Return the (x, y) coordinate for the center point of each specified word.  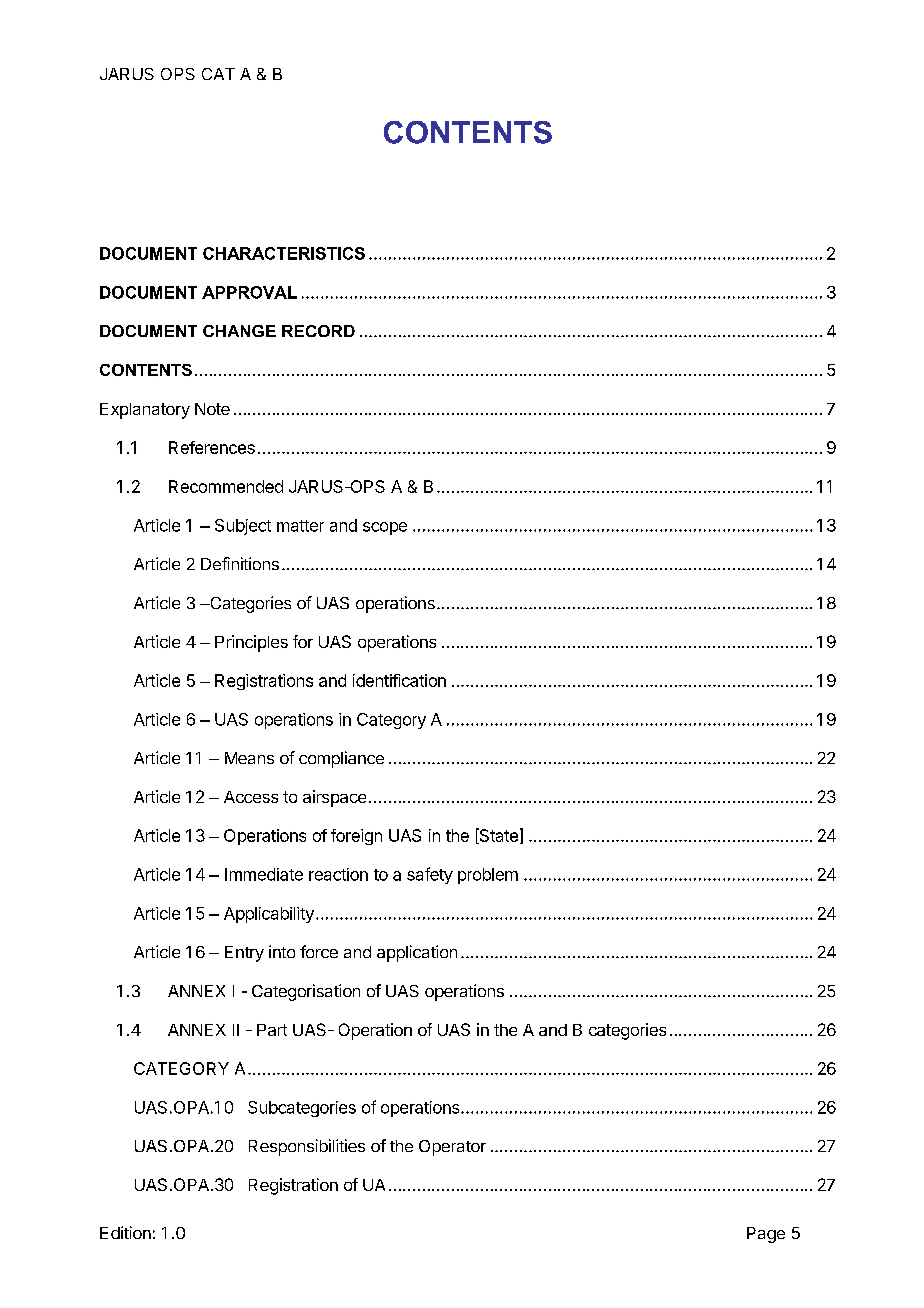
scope (385, 528)
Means (249, 758)
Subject (243, 527)
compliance (341, 759)
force (319, 951)
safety (430, 875)
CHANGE (239, 331)
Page (766, 1235)
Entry (244, 954)
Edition (125, 1232)
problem (488, 876)
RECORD (318, 331)
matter (300, 526)
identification (399, 680)
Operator (452, 1148)
